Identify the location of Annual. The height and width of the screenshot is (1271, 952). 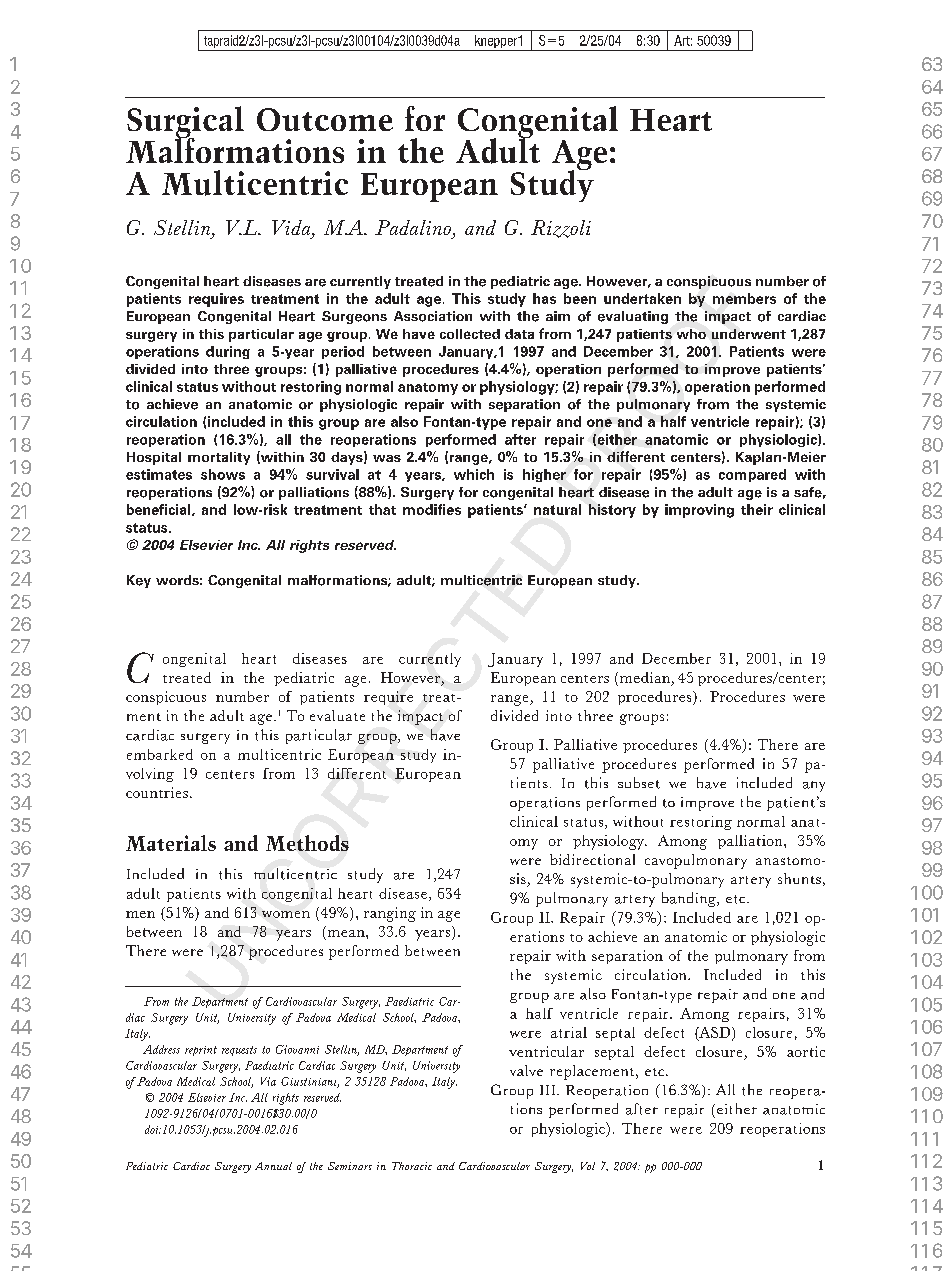
(273, 1166).
